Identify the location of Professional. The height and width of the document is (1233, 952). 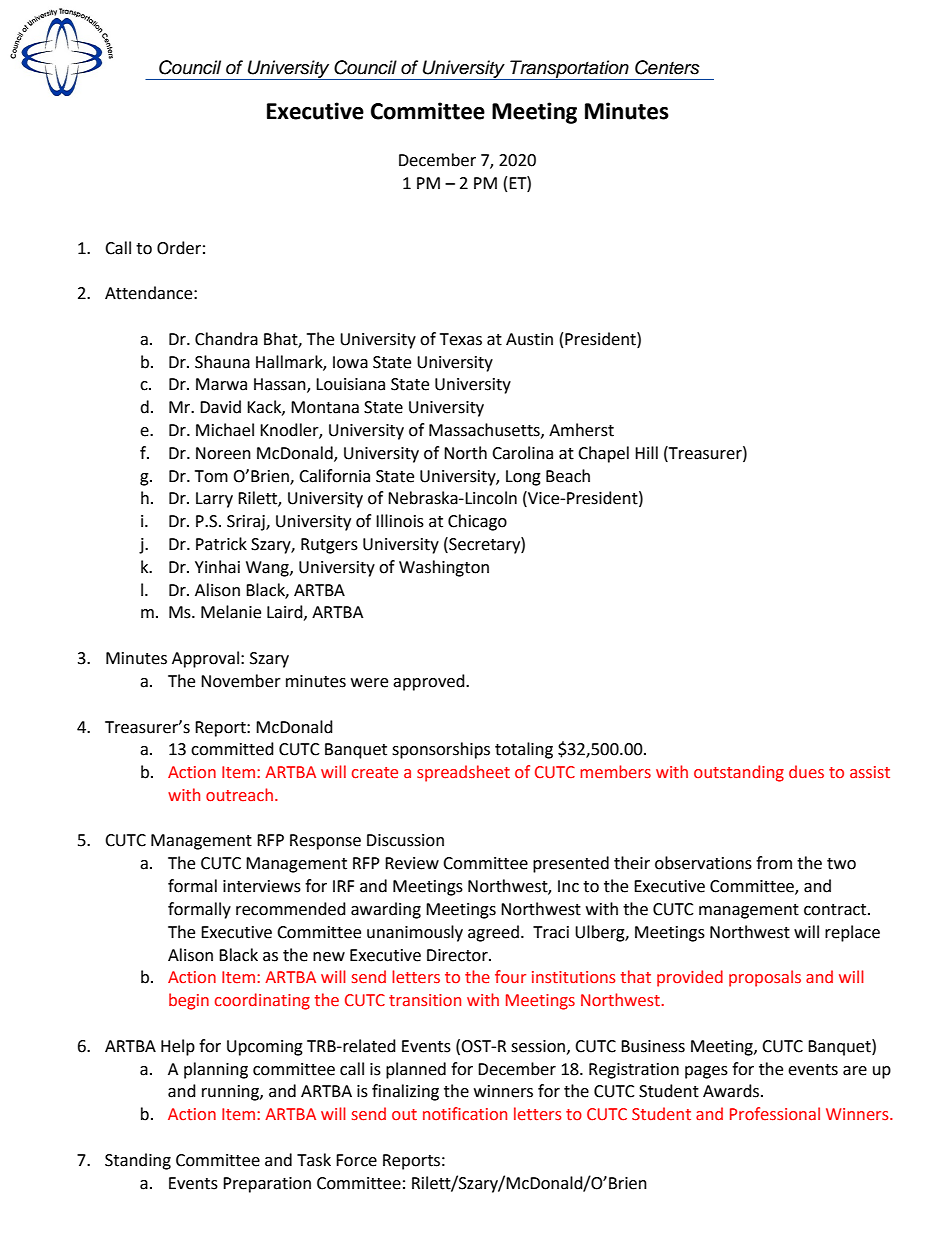
(775, 1114).
